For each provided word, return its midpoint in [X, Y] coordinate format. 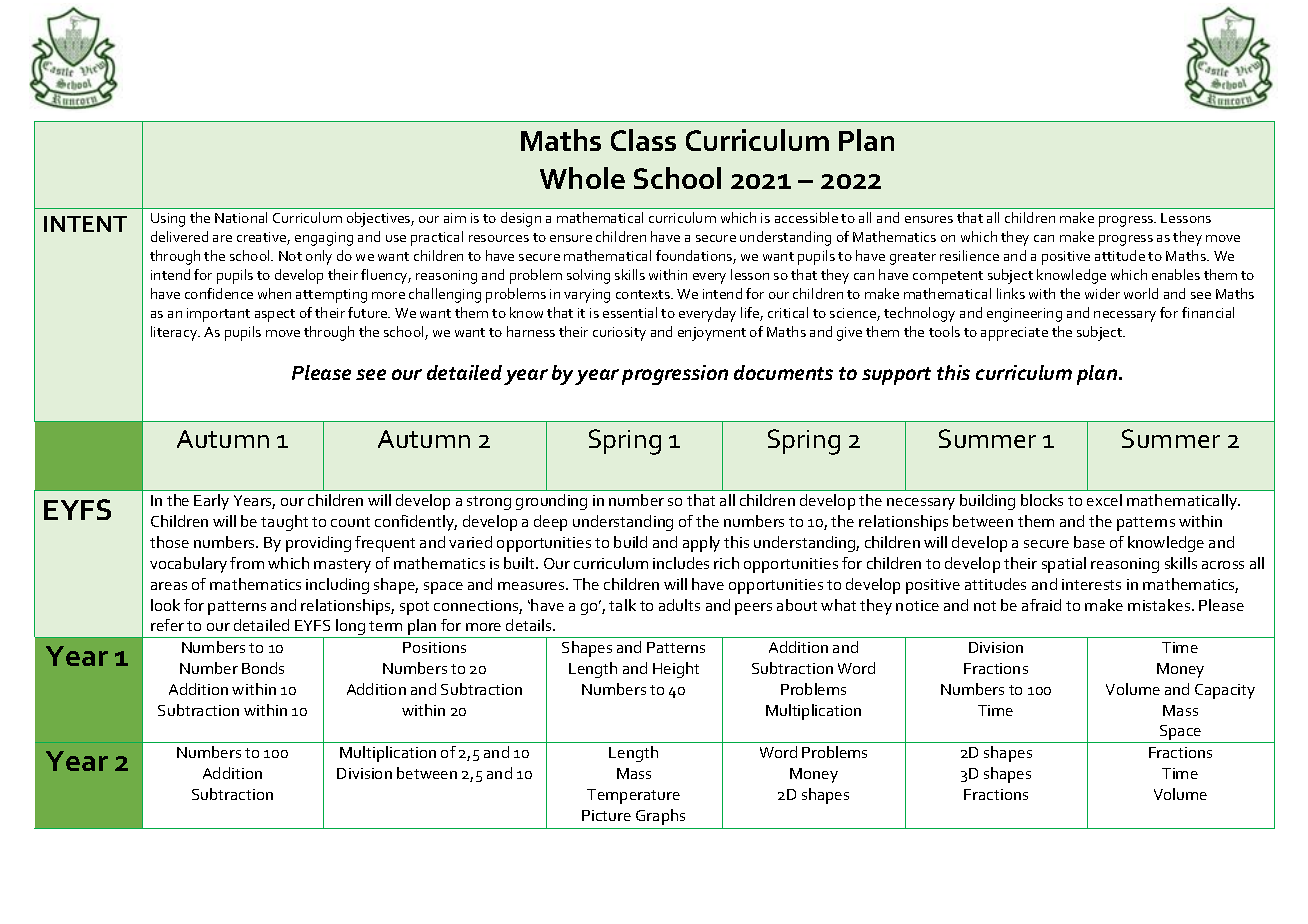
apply [701, 544]
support [896, 376]
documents [783, 372]
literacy [175, 333]
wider [1102, 293]
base [1089, 542]
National [241, 217]
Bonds [263, 668]
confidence [219, 293]
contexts [644, 294]
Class [643, 140]
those [169, 542]
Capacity [1225, 691]
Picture [606, 815]
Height [676, 670]
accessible [806, 217]
